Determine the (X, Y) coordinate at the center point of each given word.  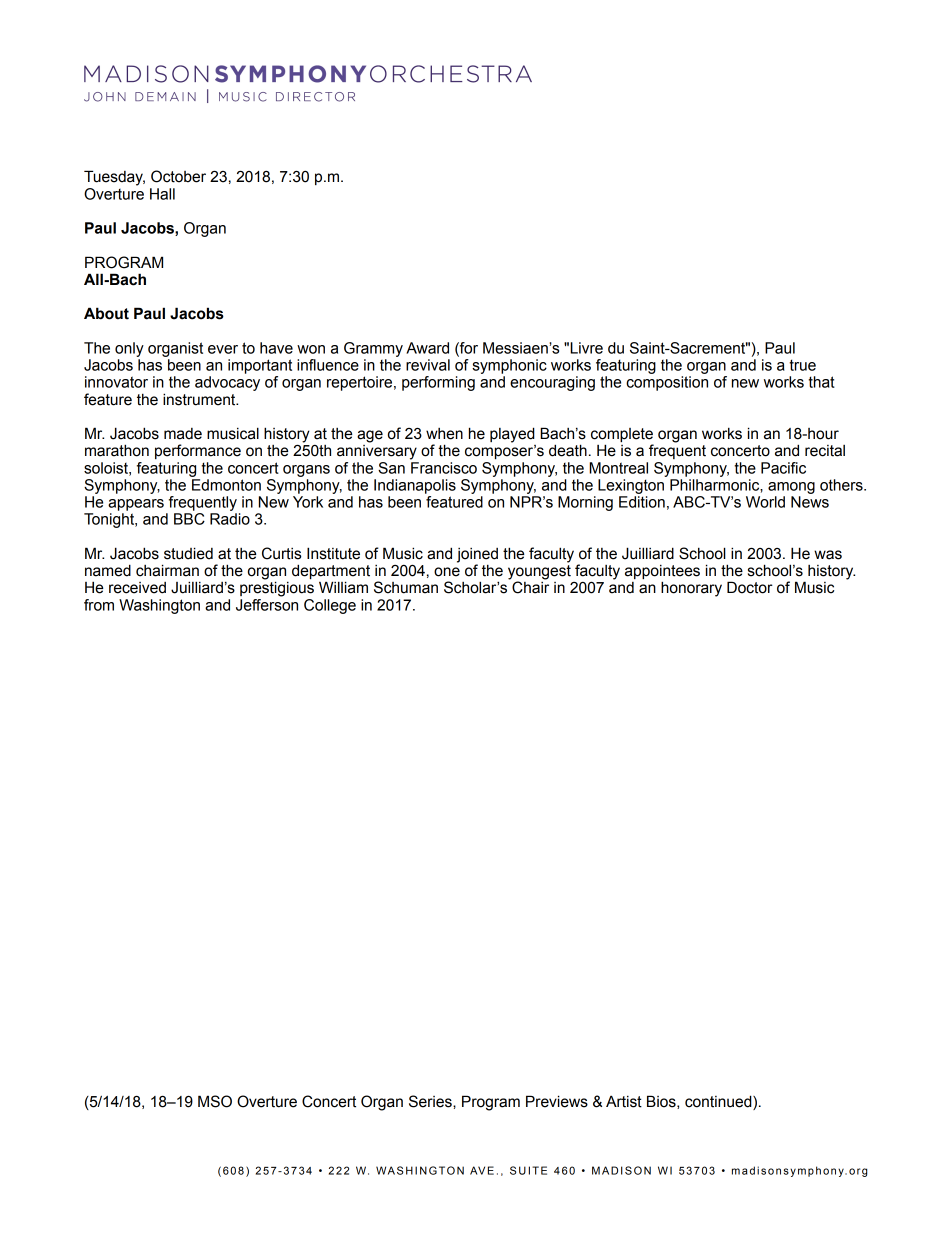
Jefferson (267, 603)
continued (719, 1102)
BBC (189, 519)
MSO (215, 1101)
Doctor (750, 587)
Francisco (444, 468)
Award (427, 348)
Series (431, 1101)
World (765, 502)
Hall (162, 194)
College (330, 606)
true (802, 365)
